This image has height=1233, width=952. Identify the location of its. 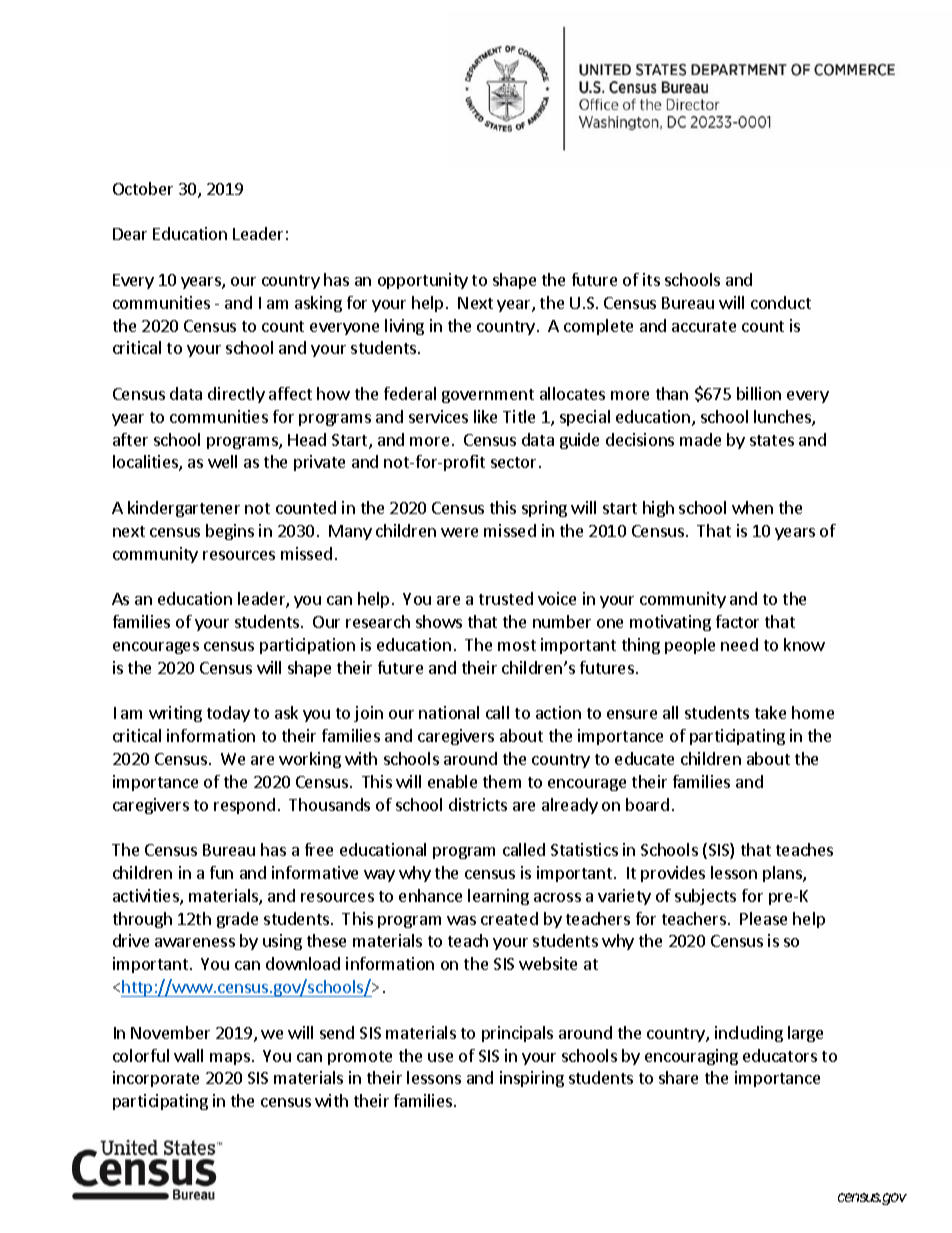
(651, 279).
